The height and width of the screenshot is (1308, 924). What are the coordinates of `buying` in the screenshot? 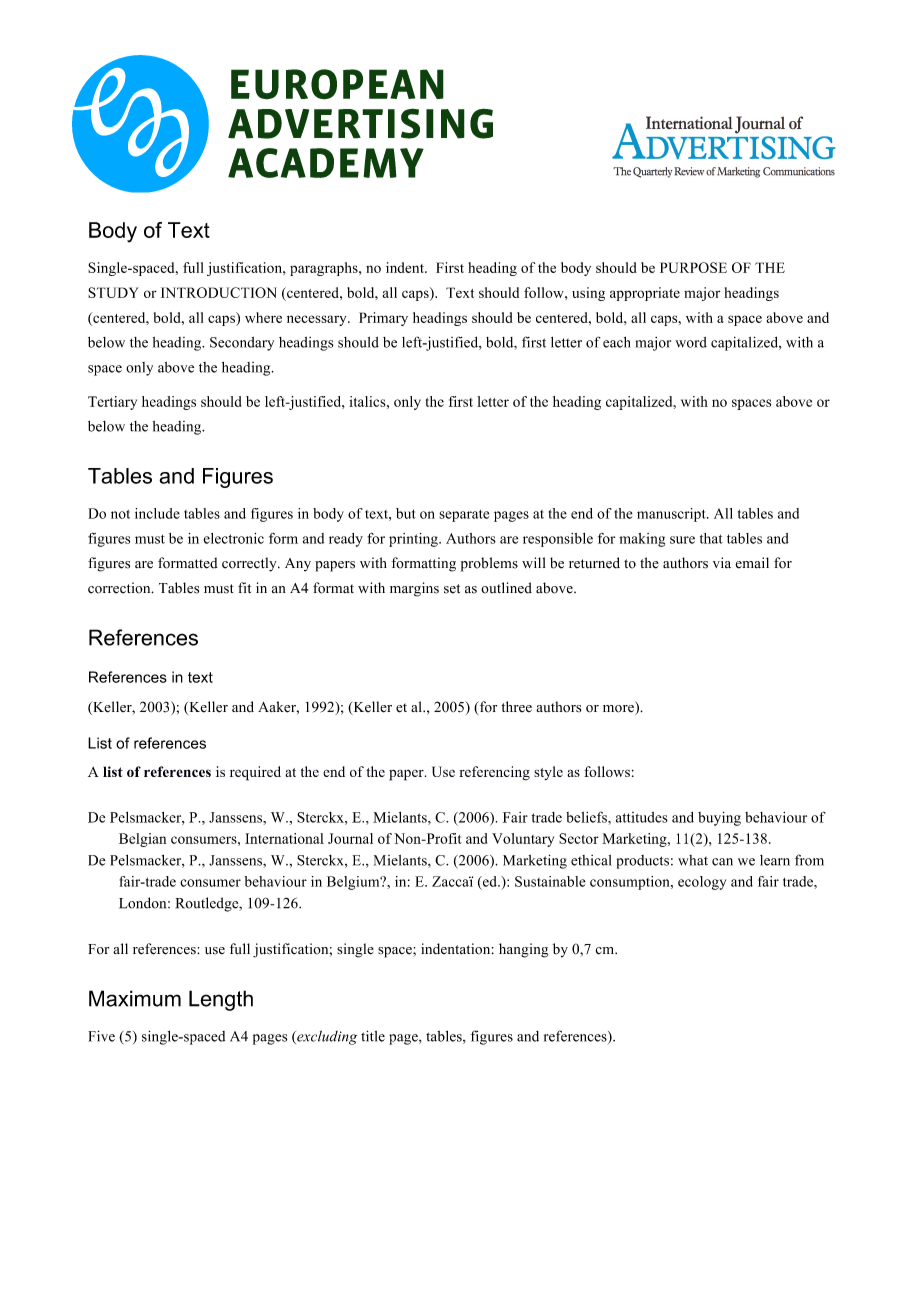 It's located at (719, 819).
